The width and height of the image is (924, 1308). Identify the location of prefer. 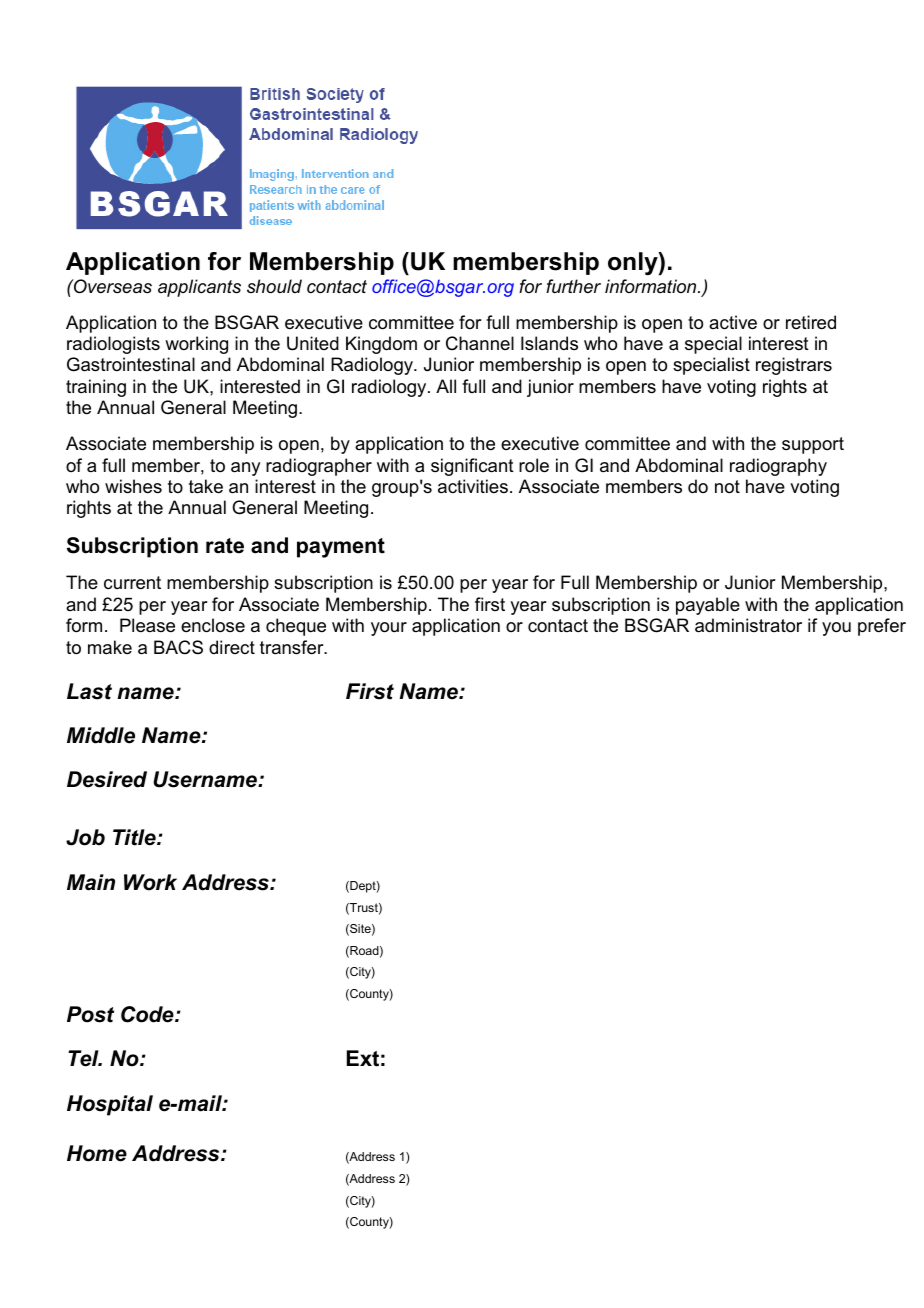
(882, 627).
